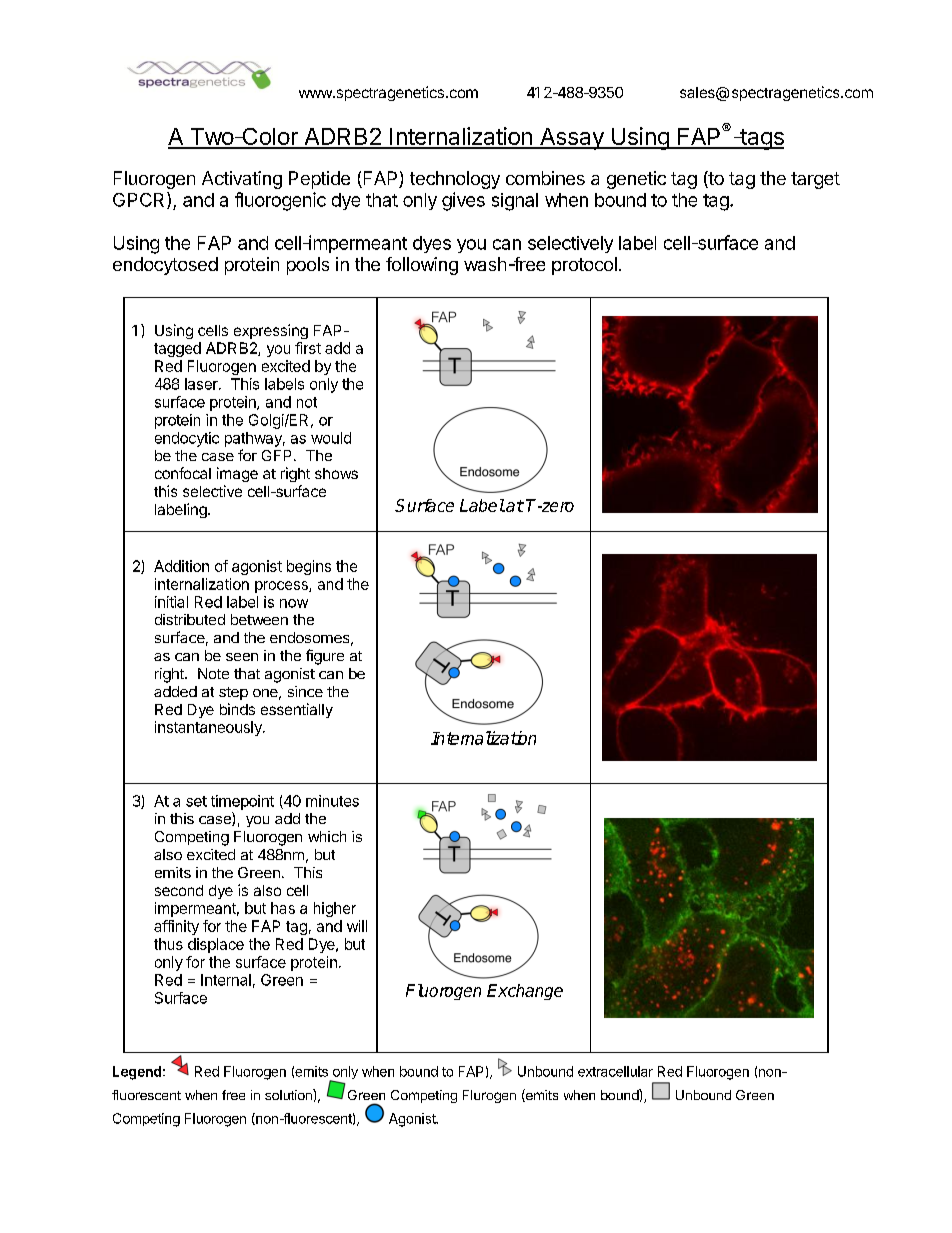 The width and height of the screenshot is (952, 1233). Describe the element at coordinates (237, 474) in the screenshot. I see `image` at that location.
